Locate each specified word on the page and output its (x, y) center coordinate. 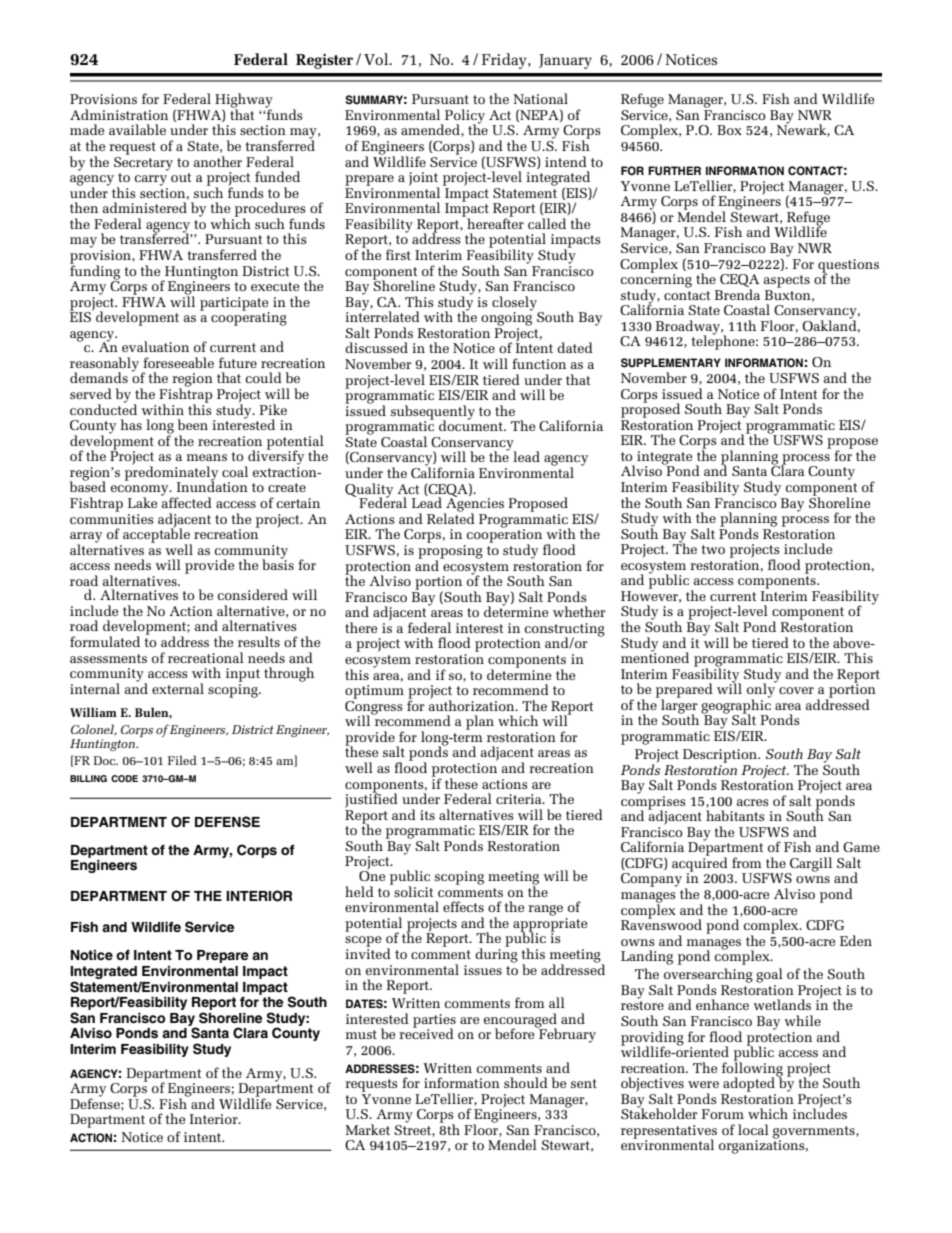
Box (729, 130)
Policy (465, 117)
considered (253, 594)
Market (368, 1129)
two (713, 549)
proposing (450, 553)
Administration (119, 114)
